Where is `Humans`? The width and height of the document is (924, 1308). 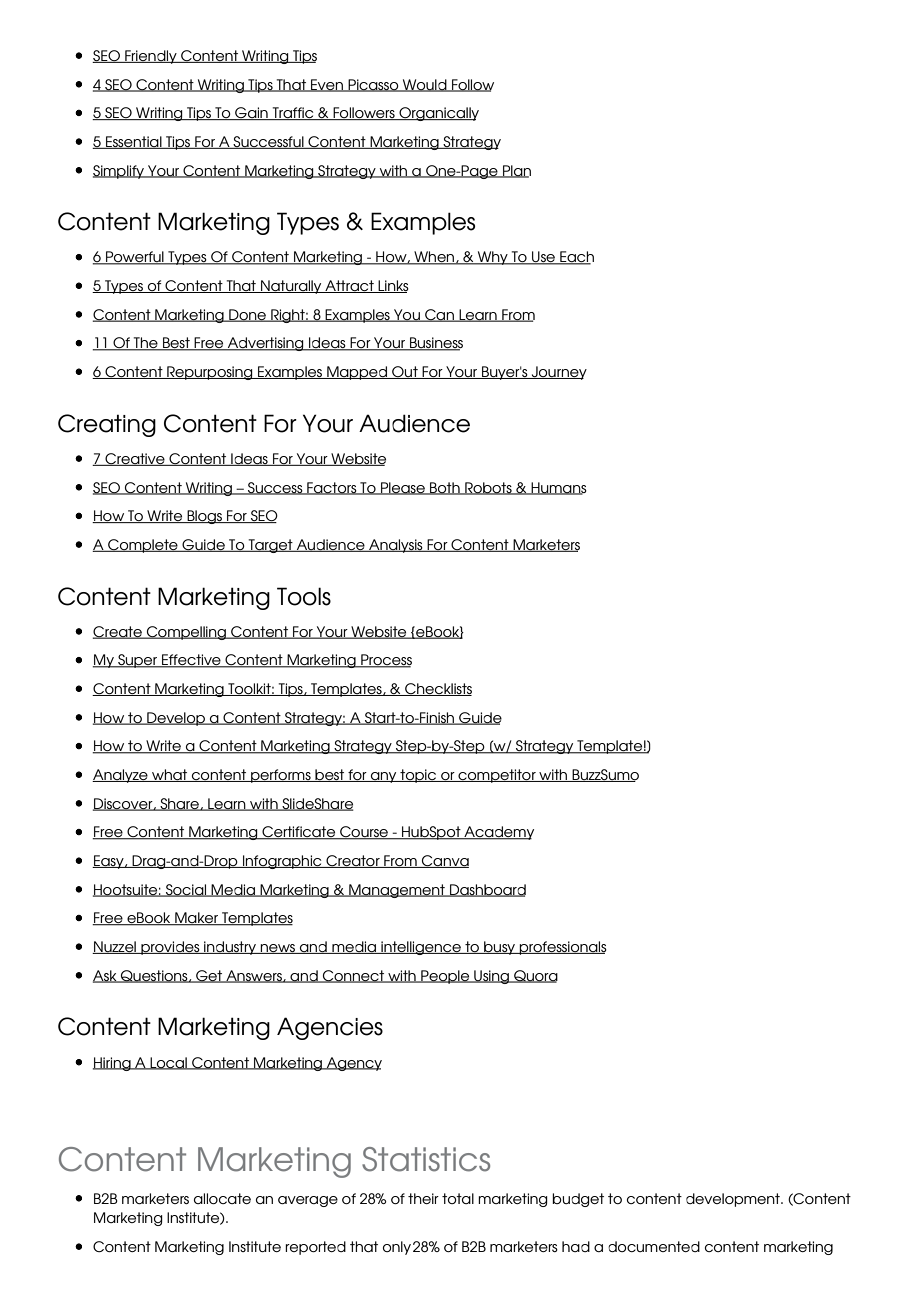
Humans is located at coordinates (558, 488).
